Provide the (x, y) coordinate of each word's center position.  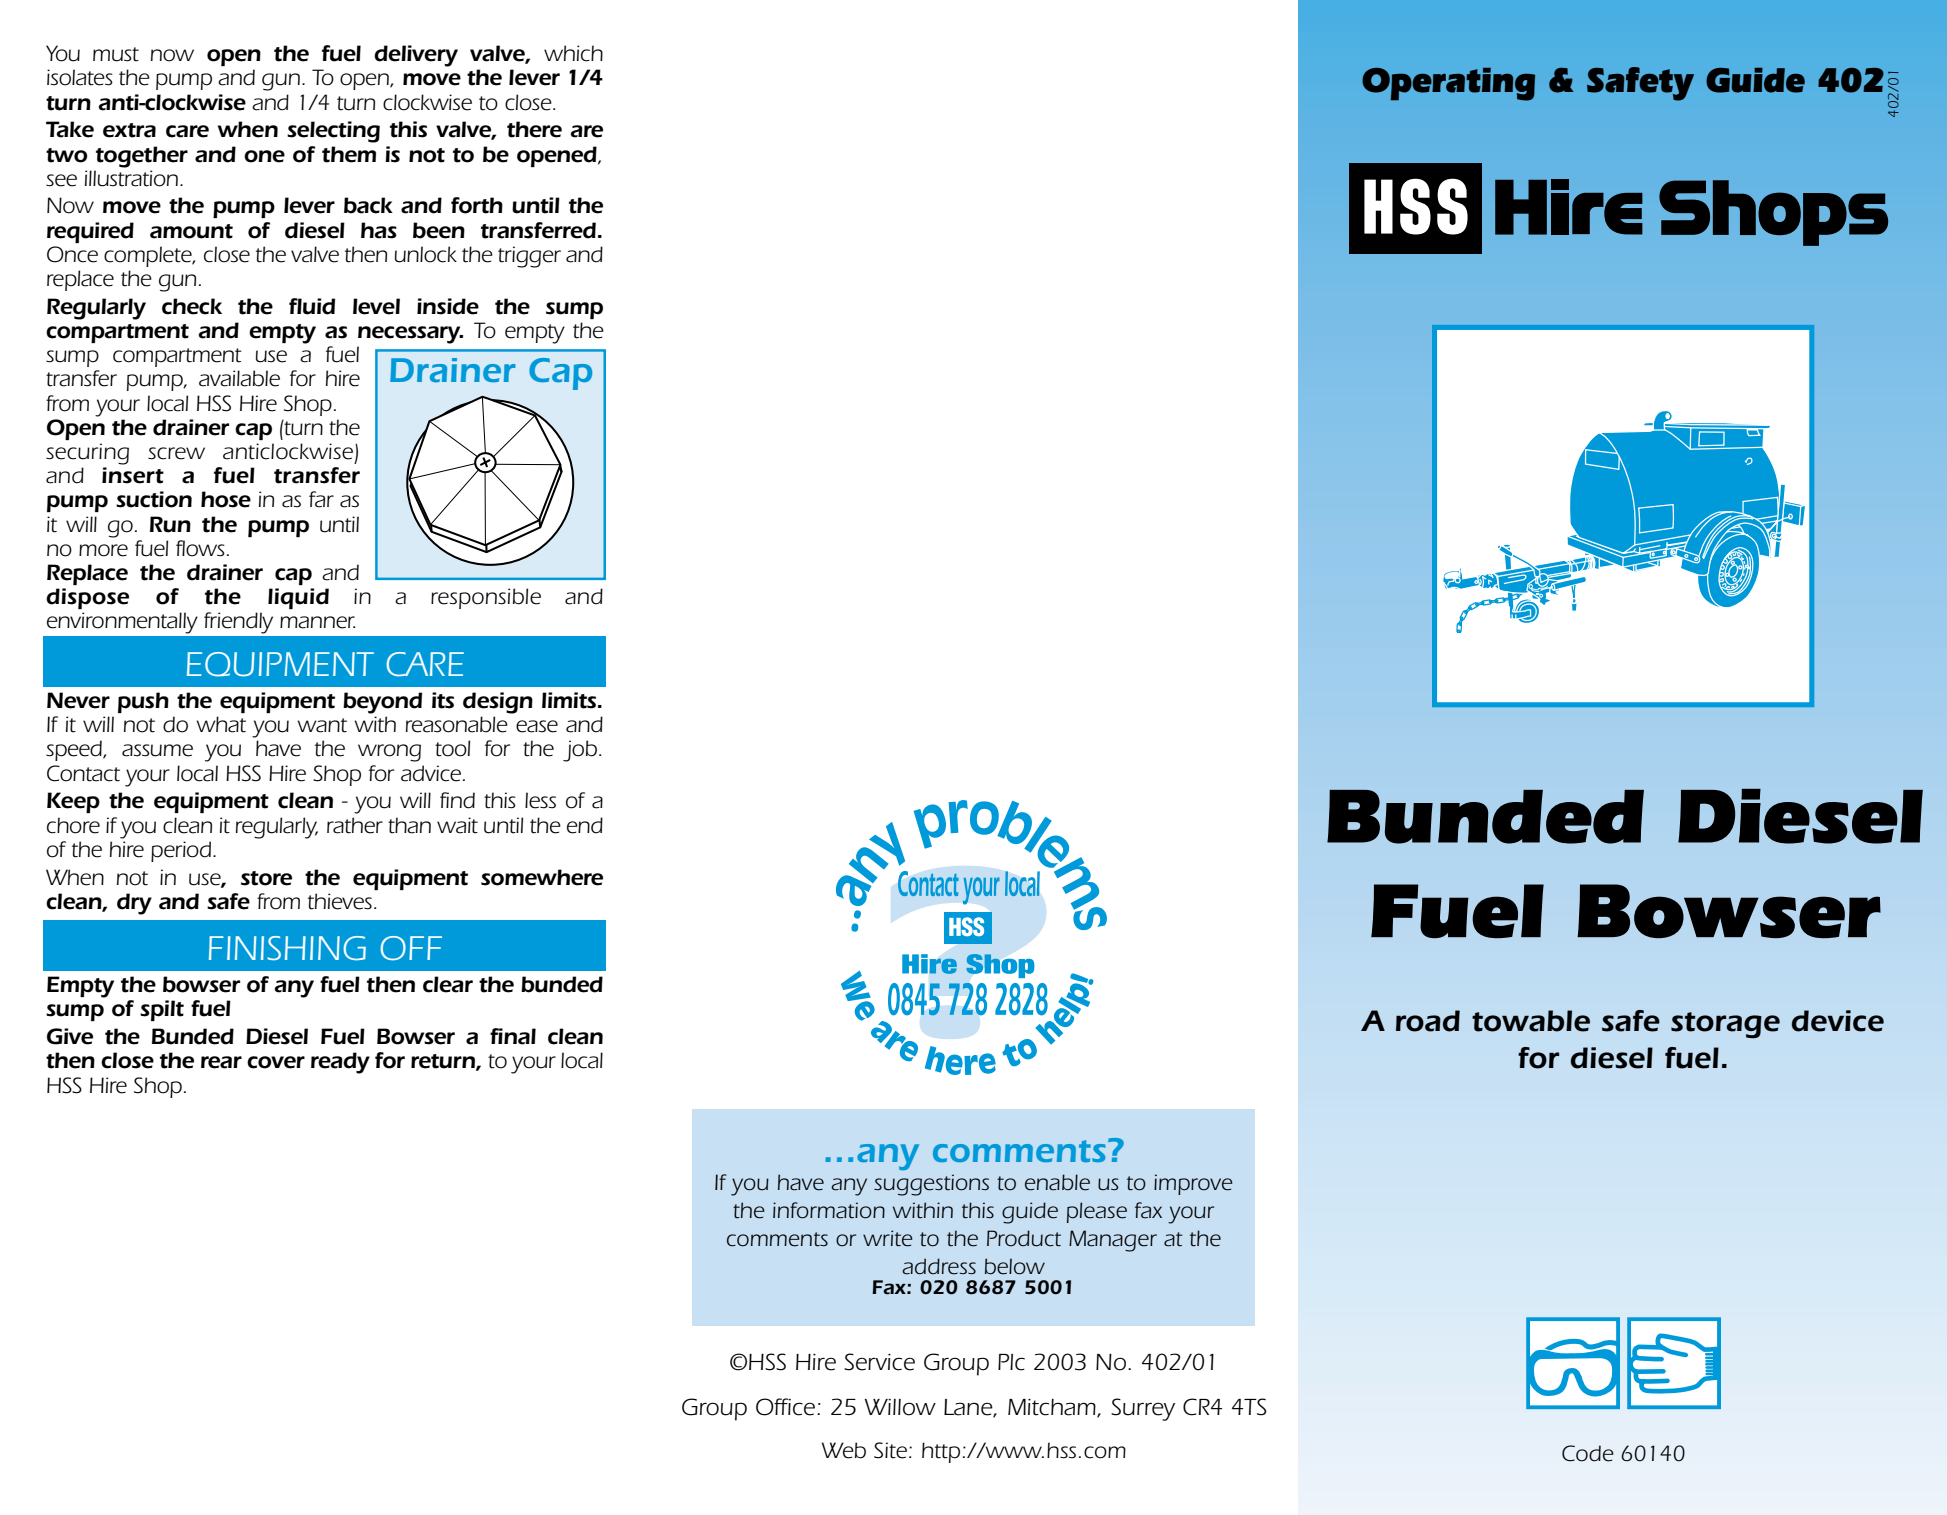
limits (569, 700)
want (322, 725)
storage (1725, 1025)
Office (787, 1407)
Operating (1448, 84)
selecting (333, 132)
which (573, 53)
